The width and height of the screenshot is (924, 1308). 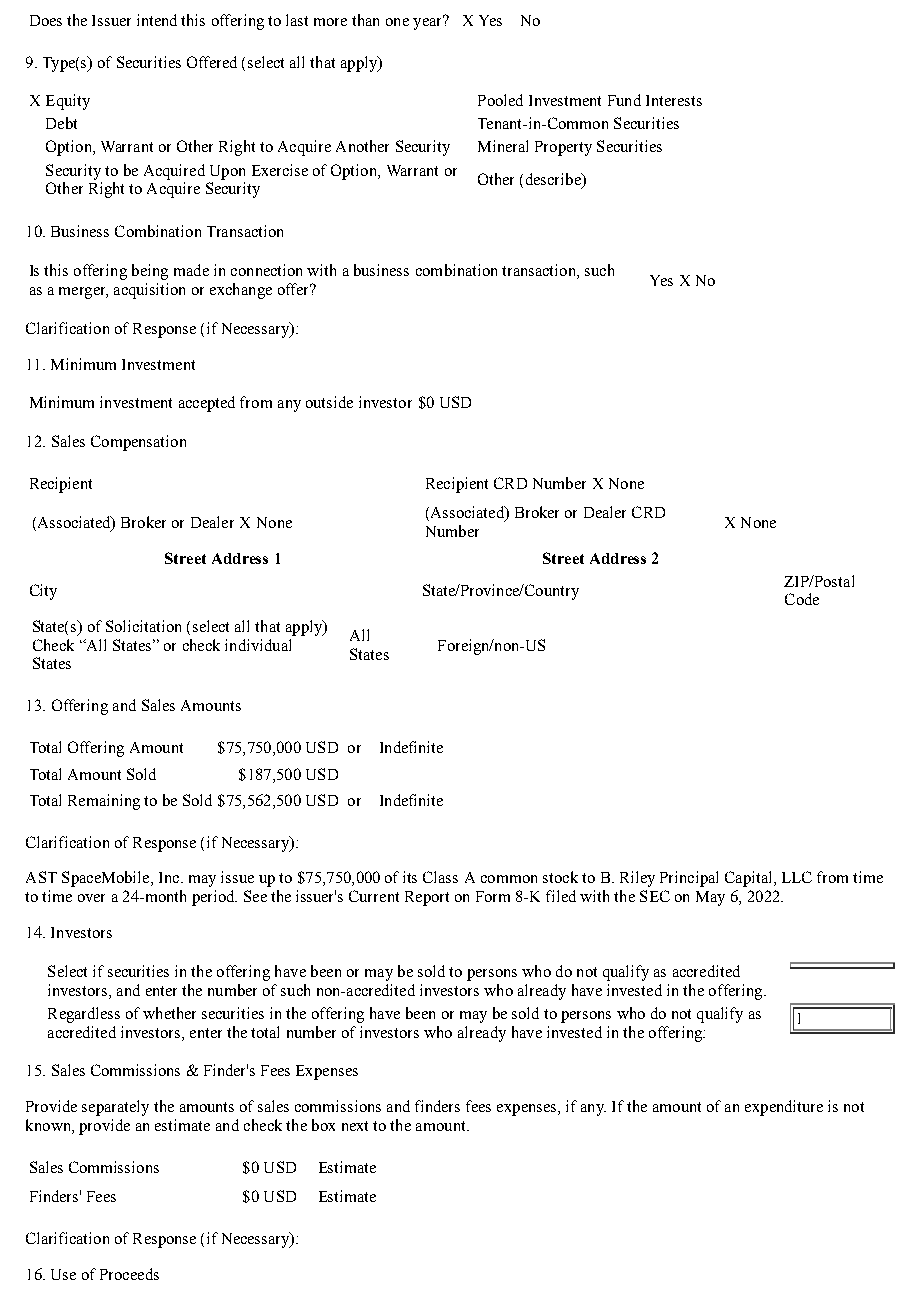 I want to click on Interests, so click(x=674, y=100).
